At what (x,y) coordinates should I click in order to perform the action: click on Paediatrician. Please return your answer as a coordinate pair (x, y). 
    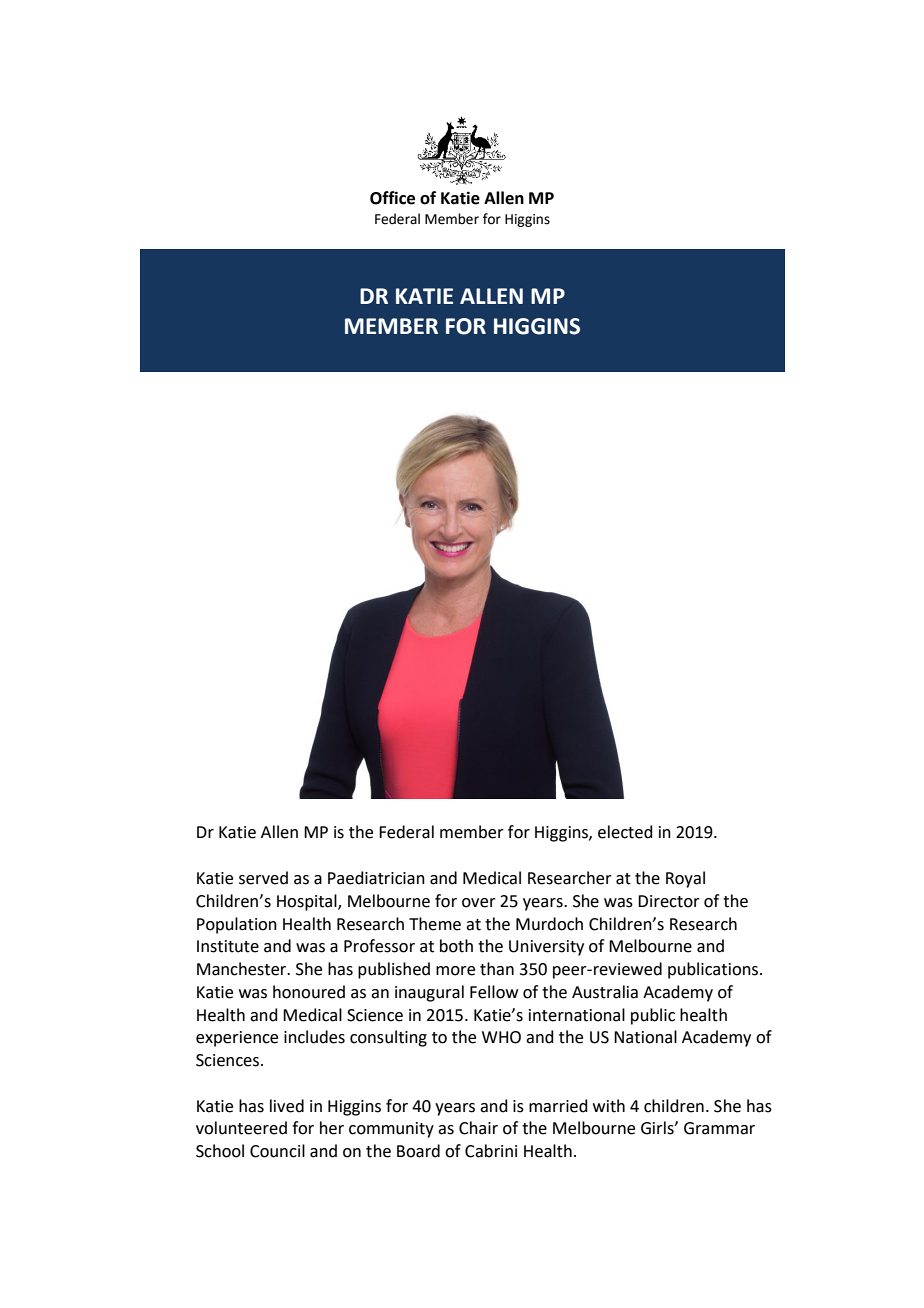
    Looking at the image, I should click on (376, 878).
